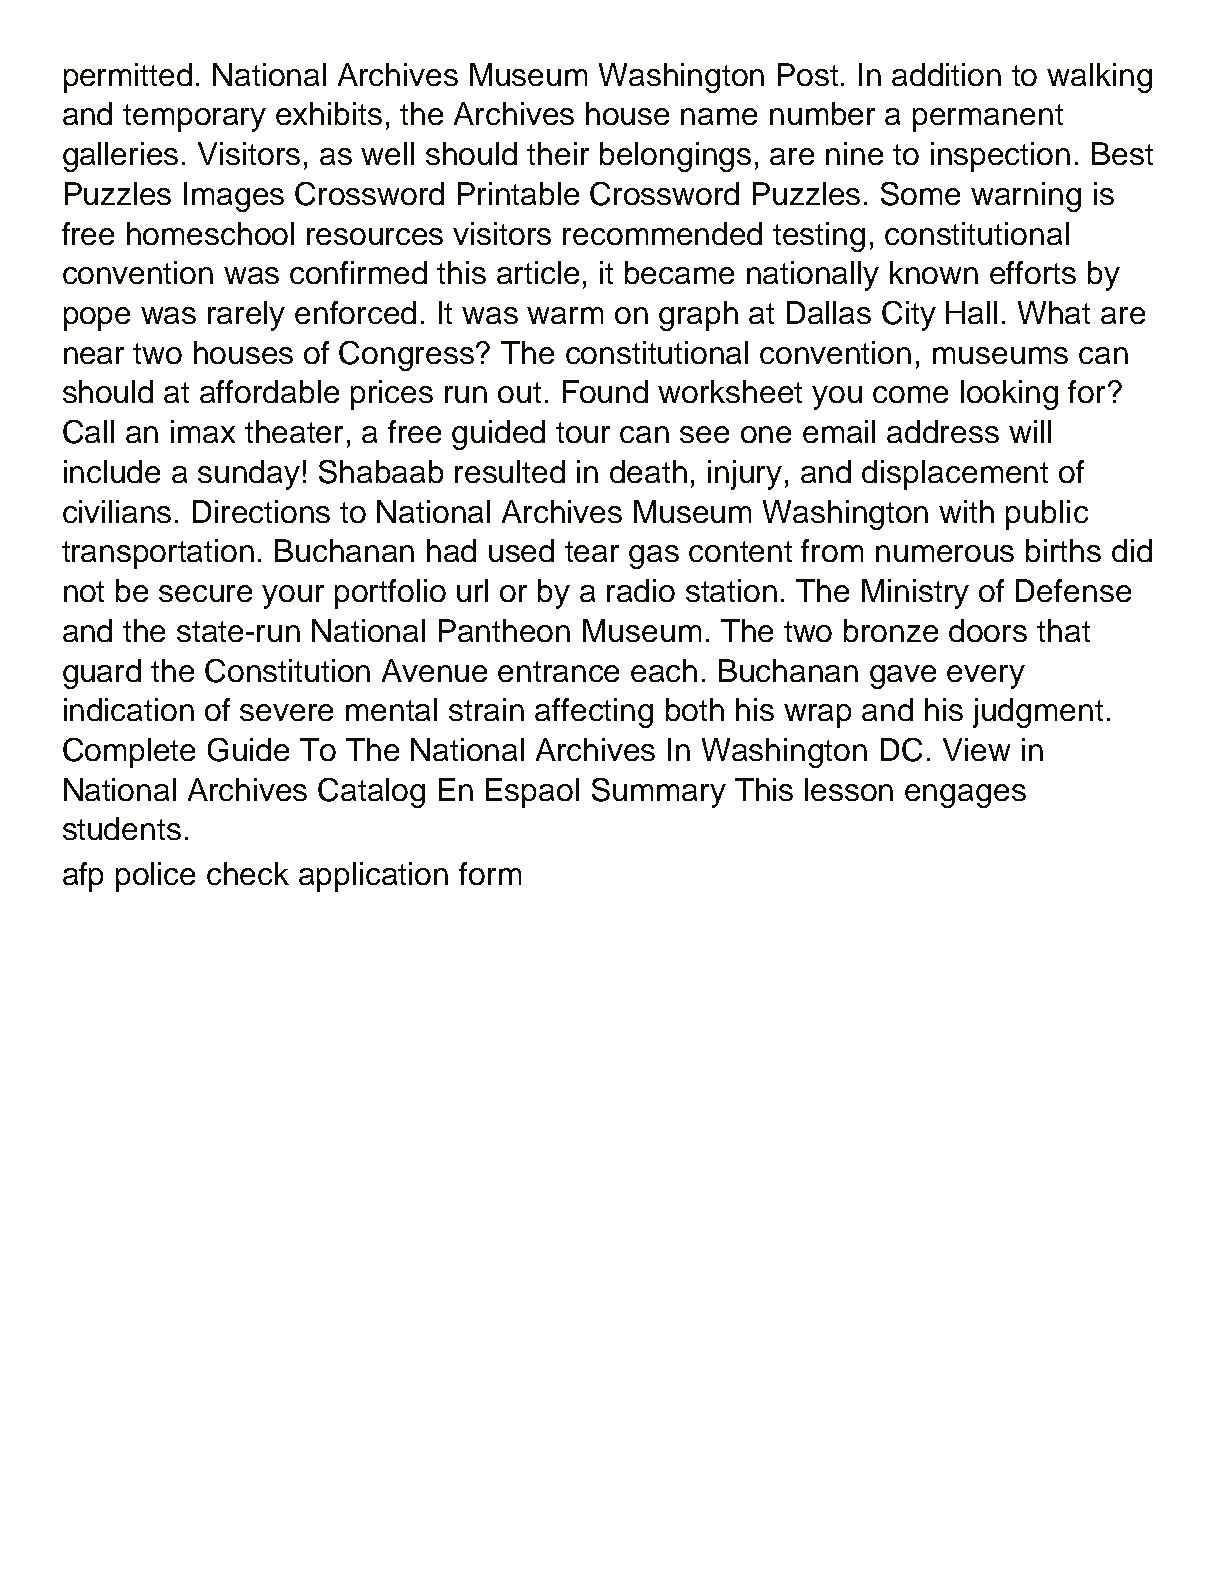  I want to click on form, so click(490, 873).
